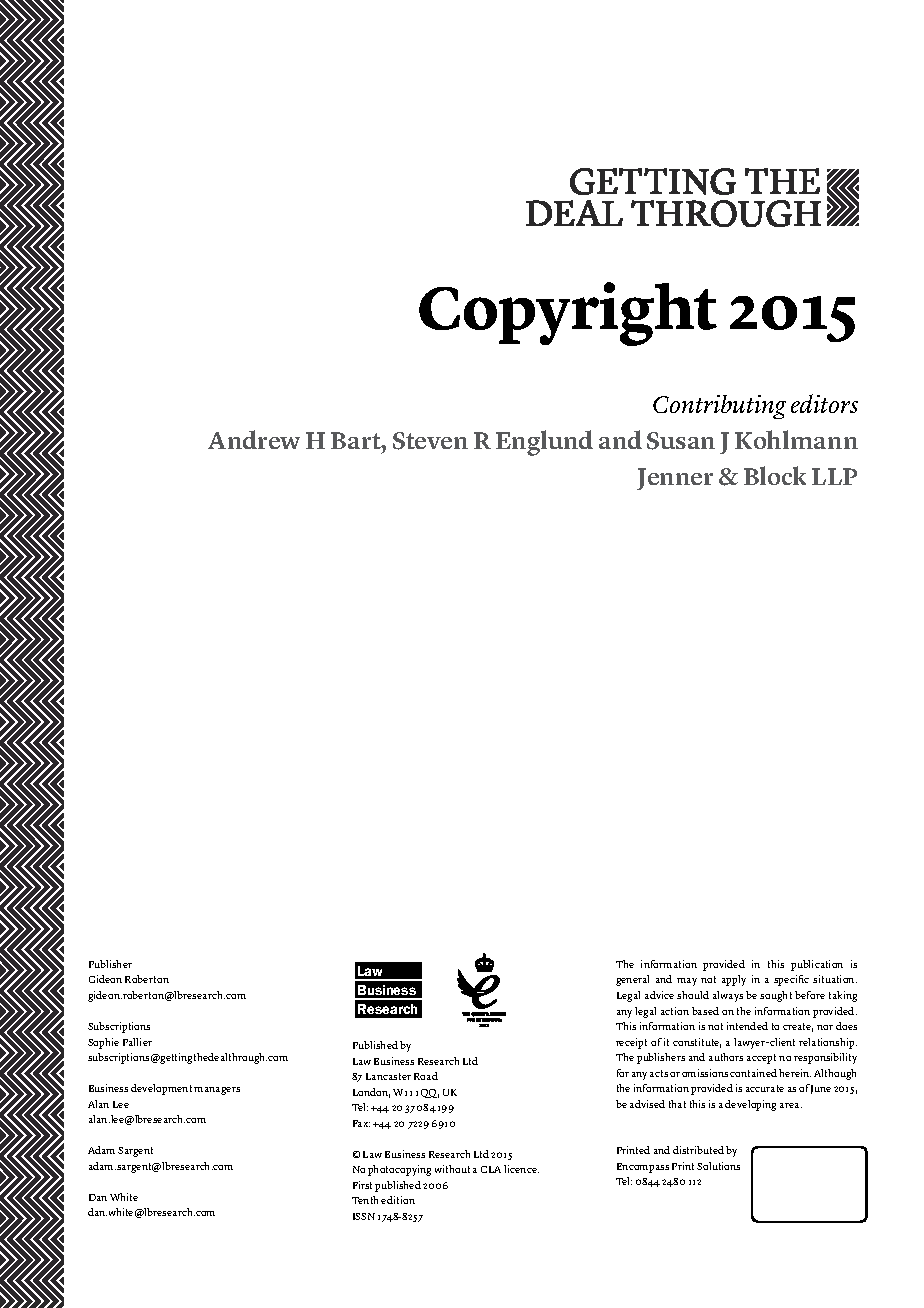 Image resolution: width=924 pixels, height=1308 pixels. I want to click on Andrew, so click(254, 439).
